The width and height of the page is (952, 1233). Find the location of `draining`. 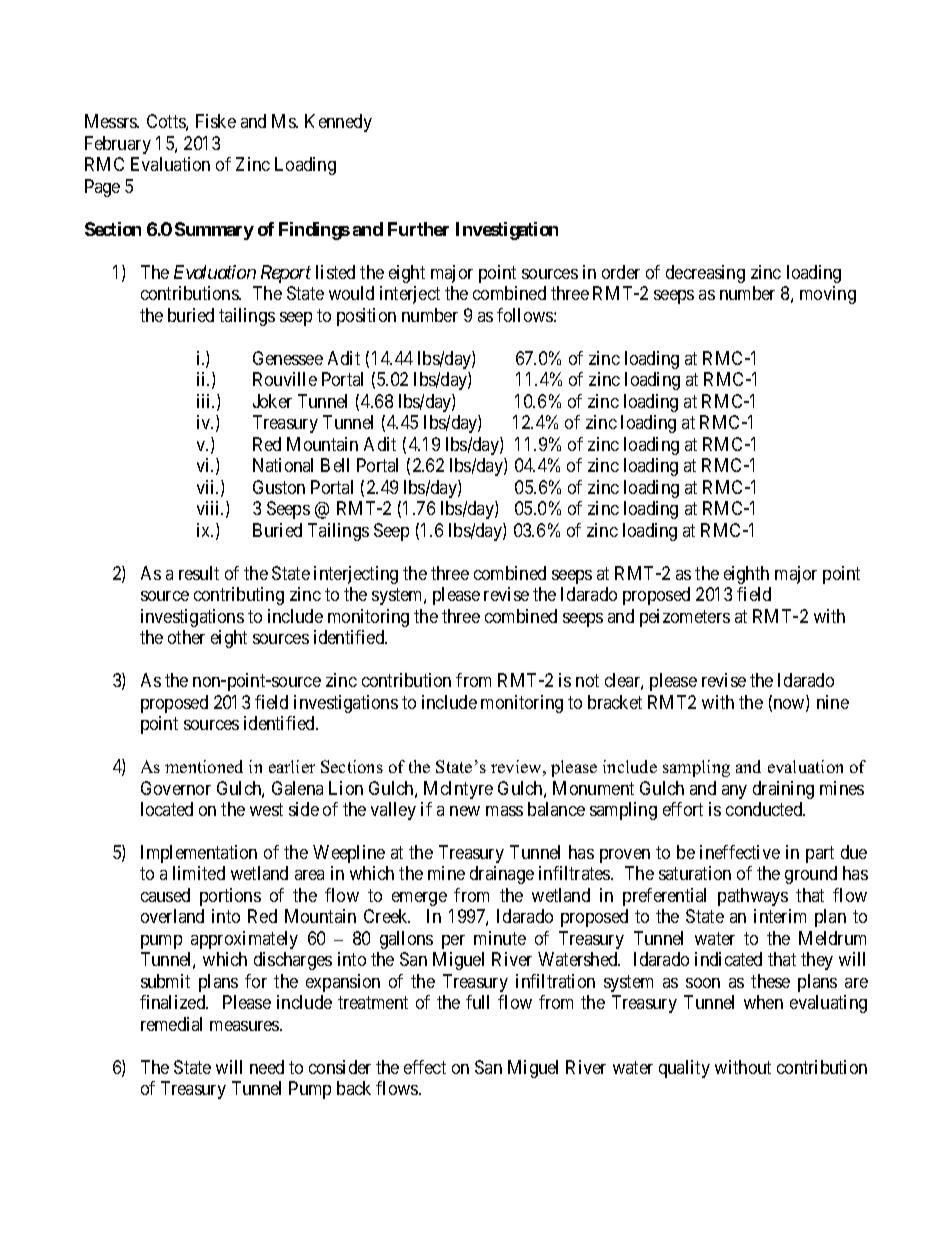

draining is located at coordinates (783, 790).
